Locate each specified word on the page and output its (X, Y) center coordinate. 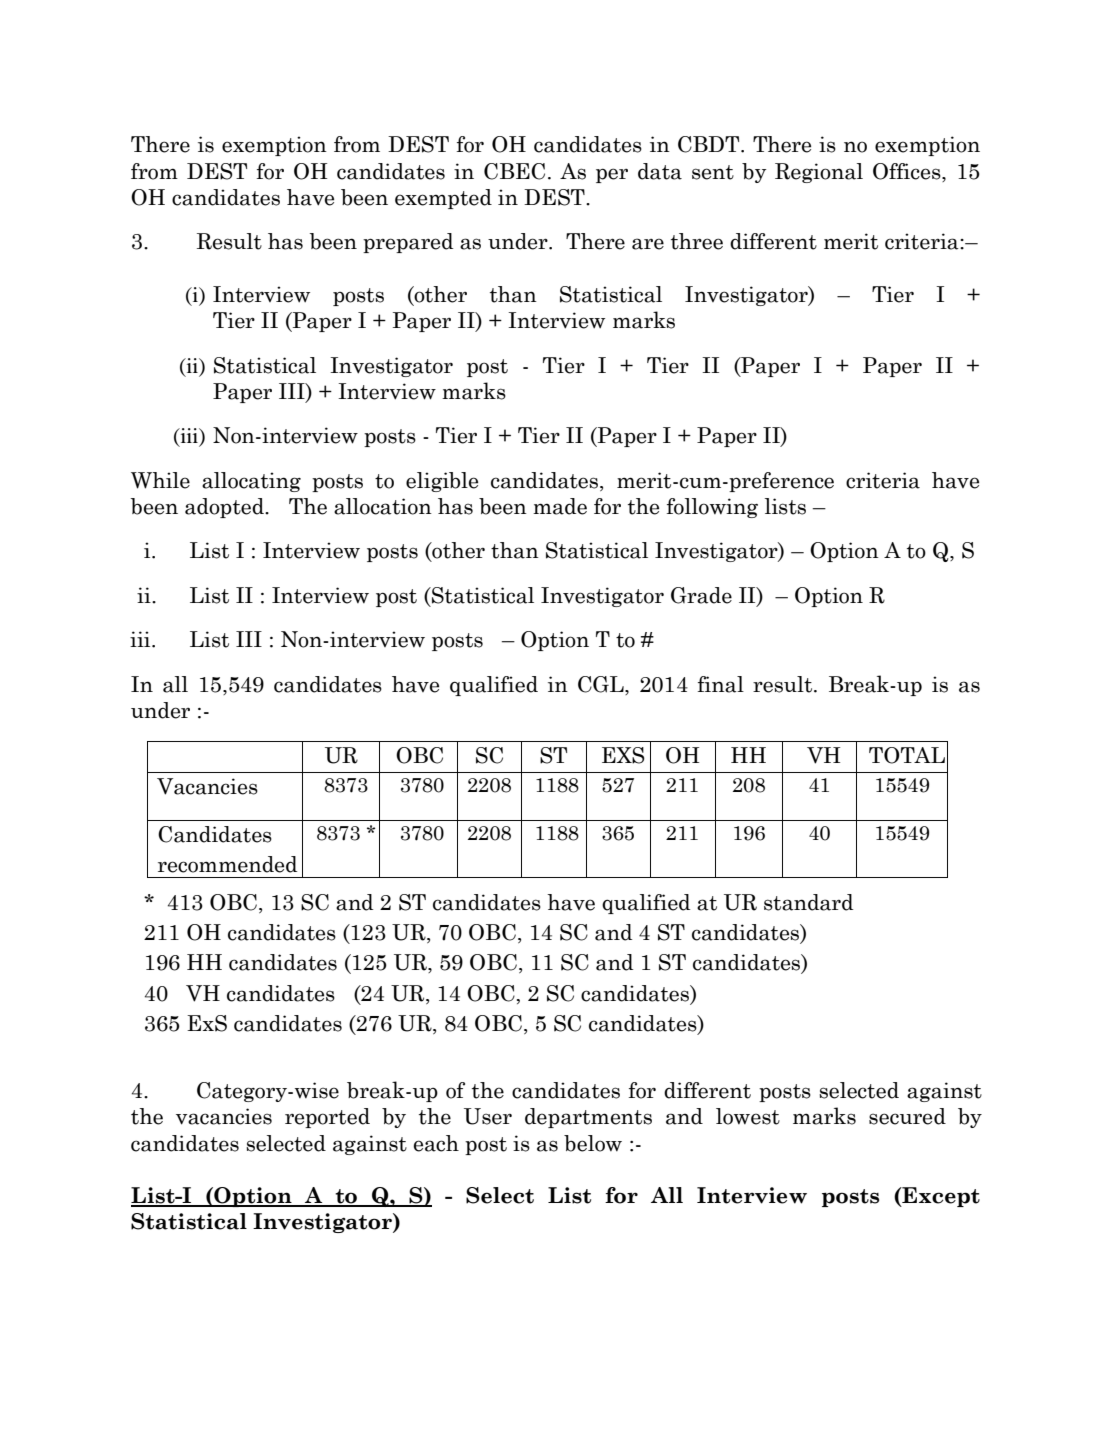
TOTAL (907, 755)
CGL (602, 685)
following (712, 508)
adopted (225, 508)
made (560, 506)
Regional (819, 173)
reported (327, 1118)
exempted (443, 199)
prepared (408, 243)
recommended (227, 864)
